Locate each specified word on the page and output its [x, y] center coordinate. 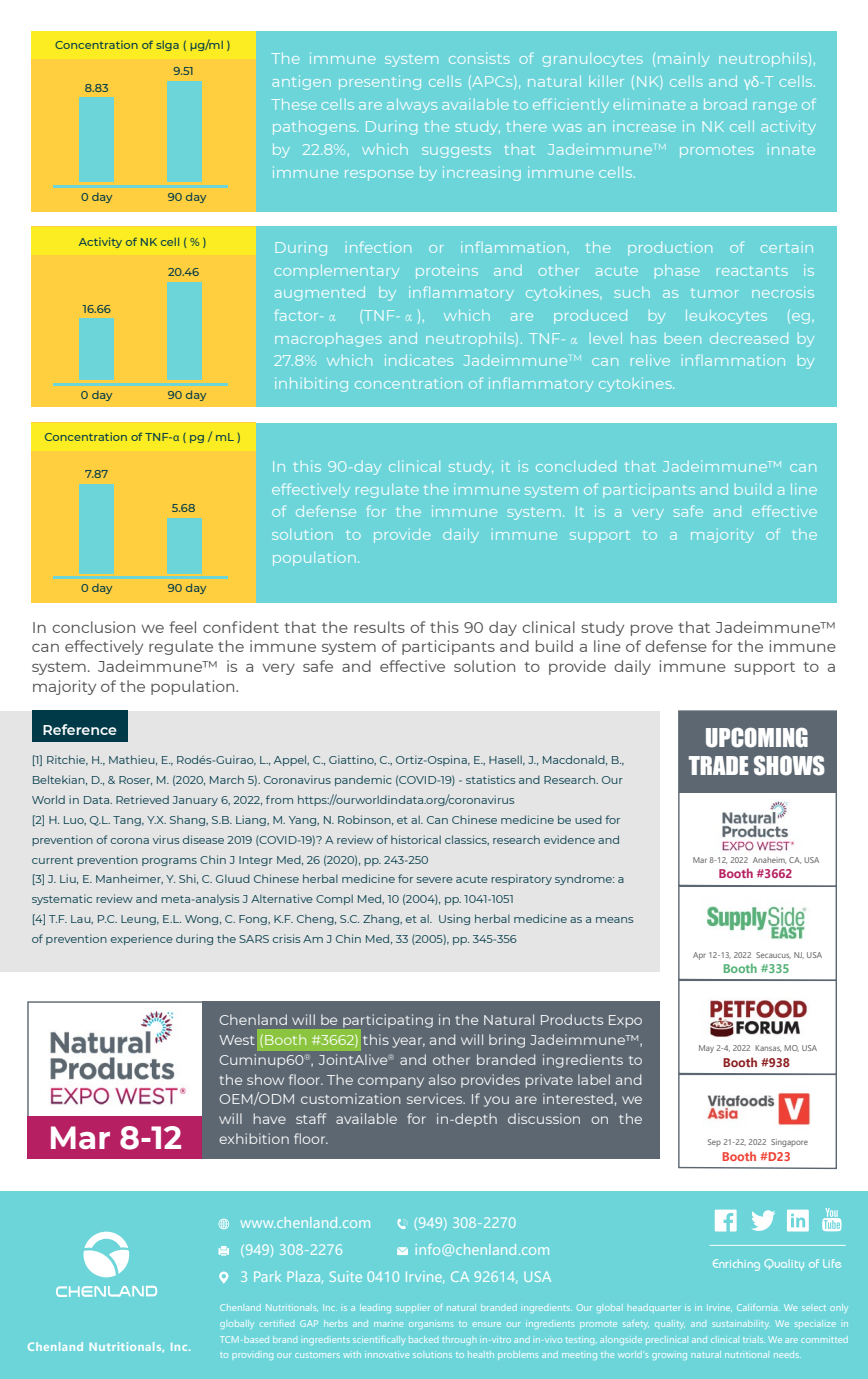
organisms [431, 1325]
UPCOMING [757, 737]
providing [253, 1356]
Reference [80, 729]
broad [725, 104]
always [412, 106]
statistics [490, 779]
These [294, 104]
